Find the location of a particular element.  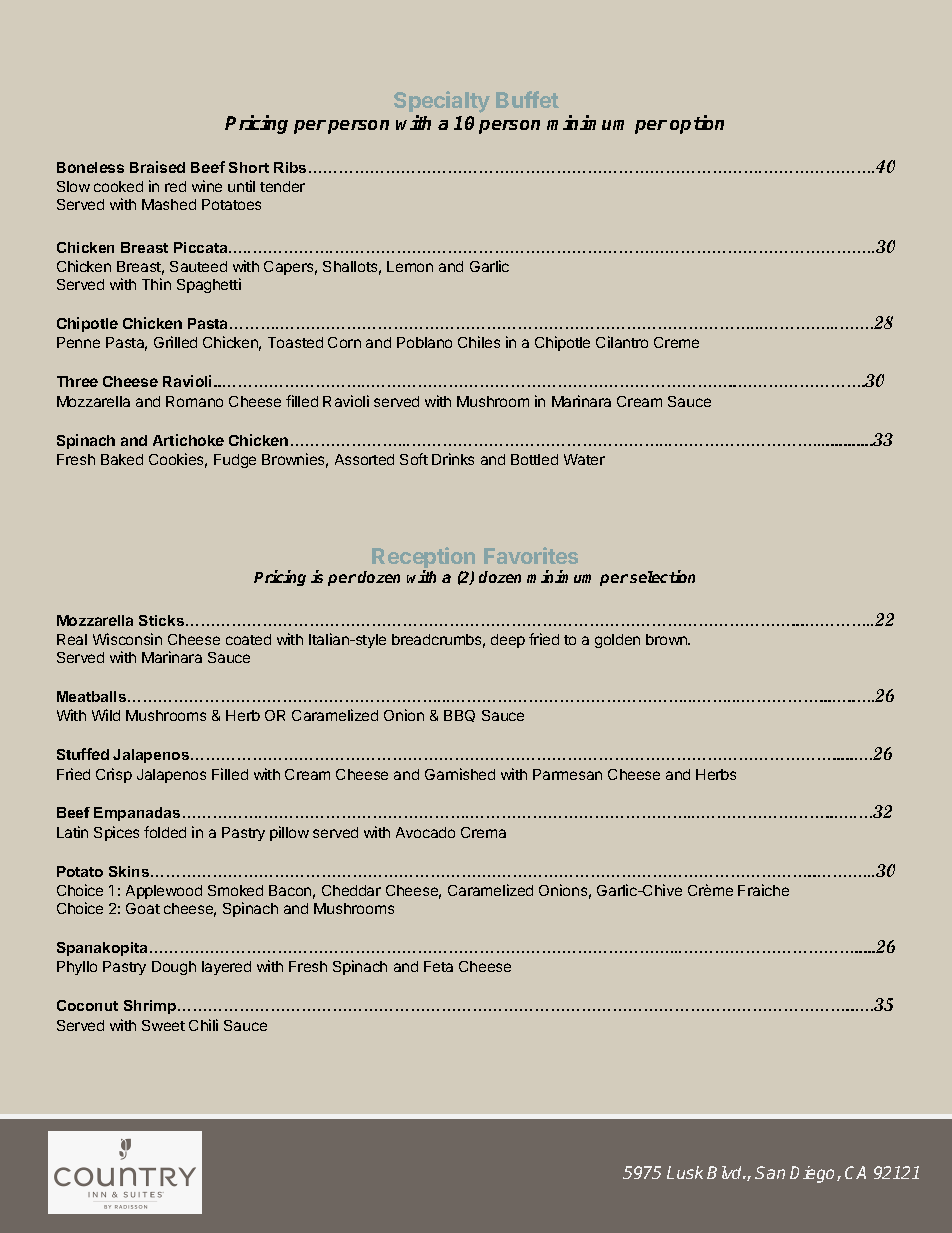

Lusk is located at coordinates (685, 1172).
